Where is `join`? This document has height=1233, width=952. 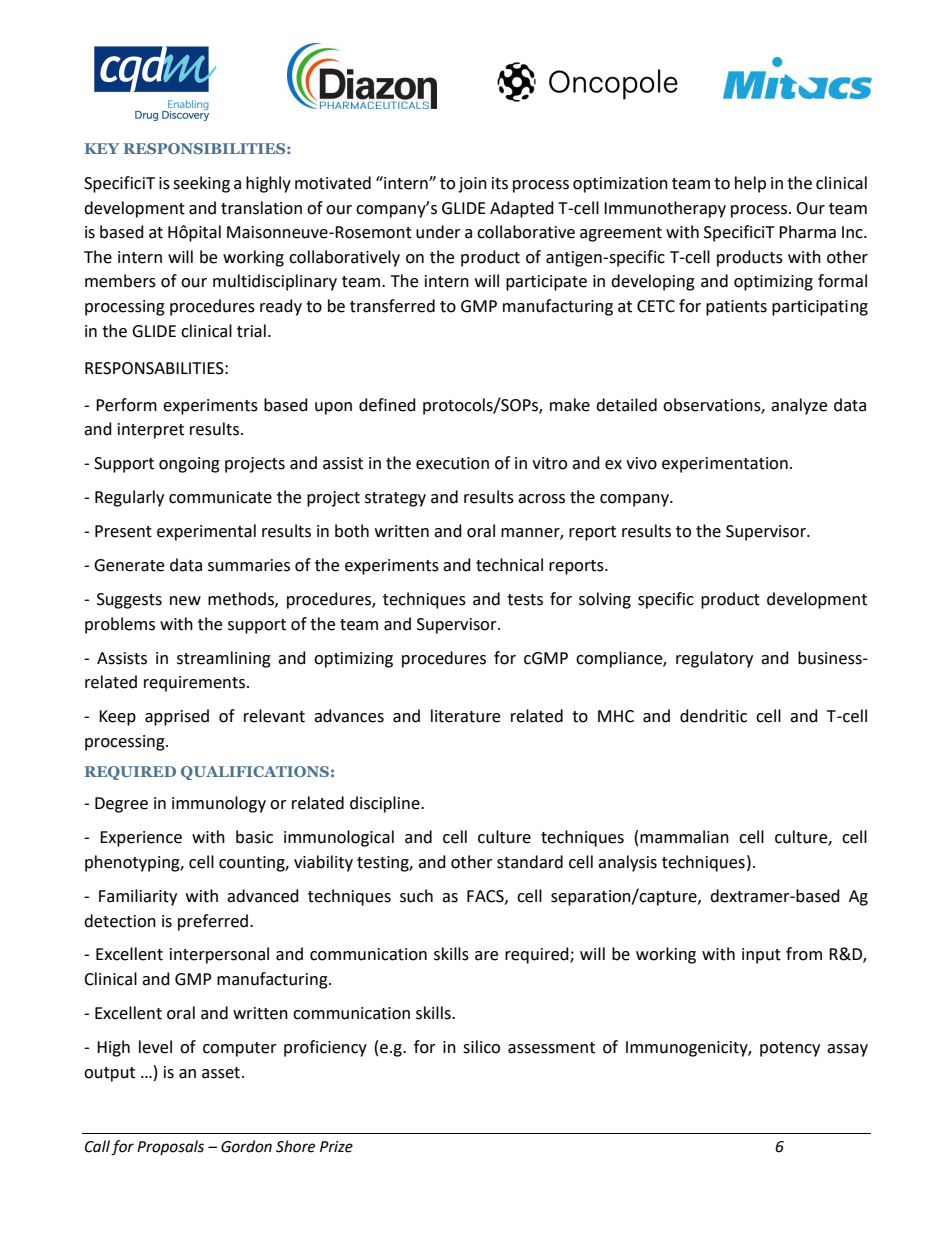 join is located at coordinates (472, 185).
